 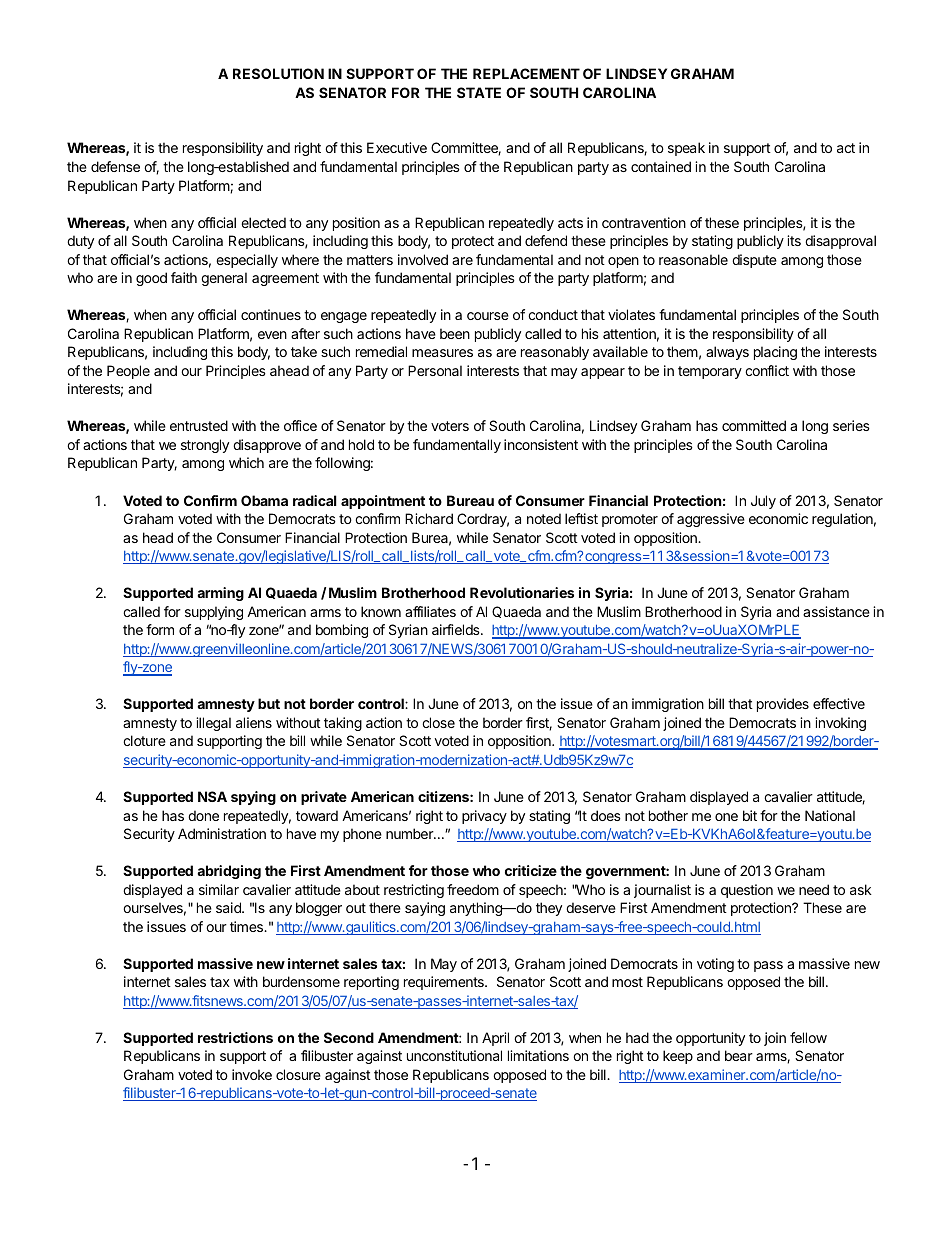 What do you see at coordinates (220, 594) in the screenshot?
I see `arming` at bounding box center [220, 594].
